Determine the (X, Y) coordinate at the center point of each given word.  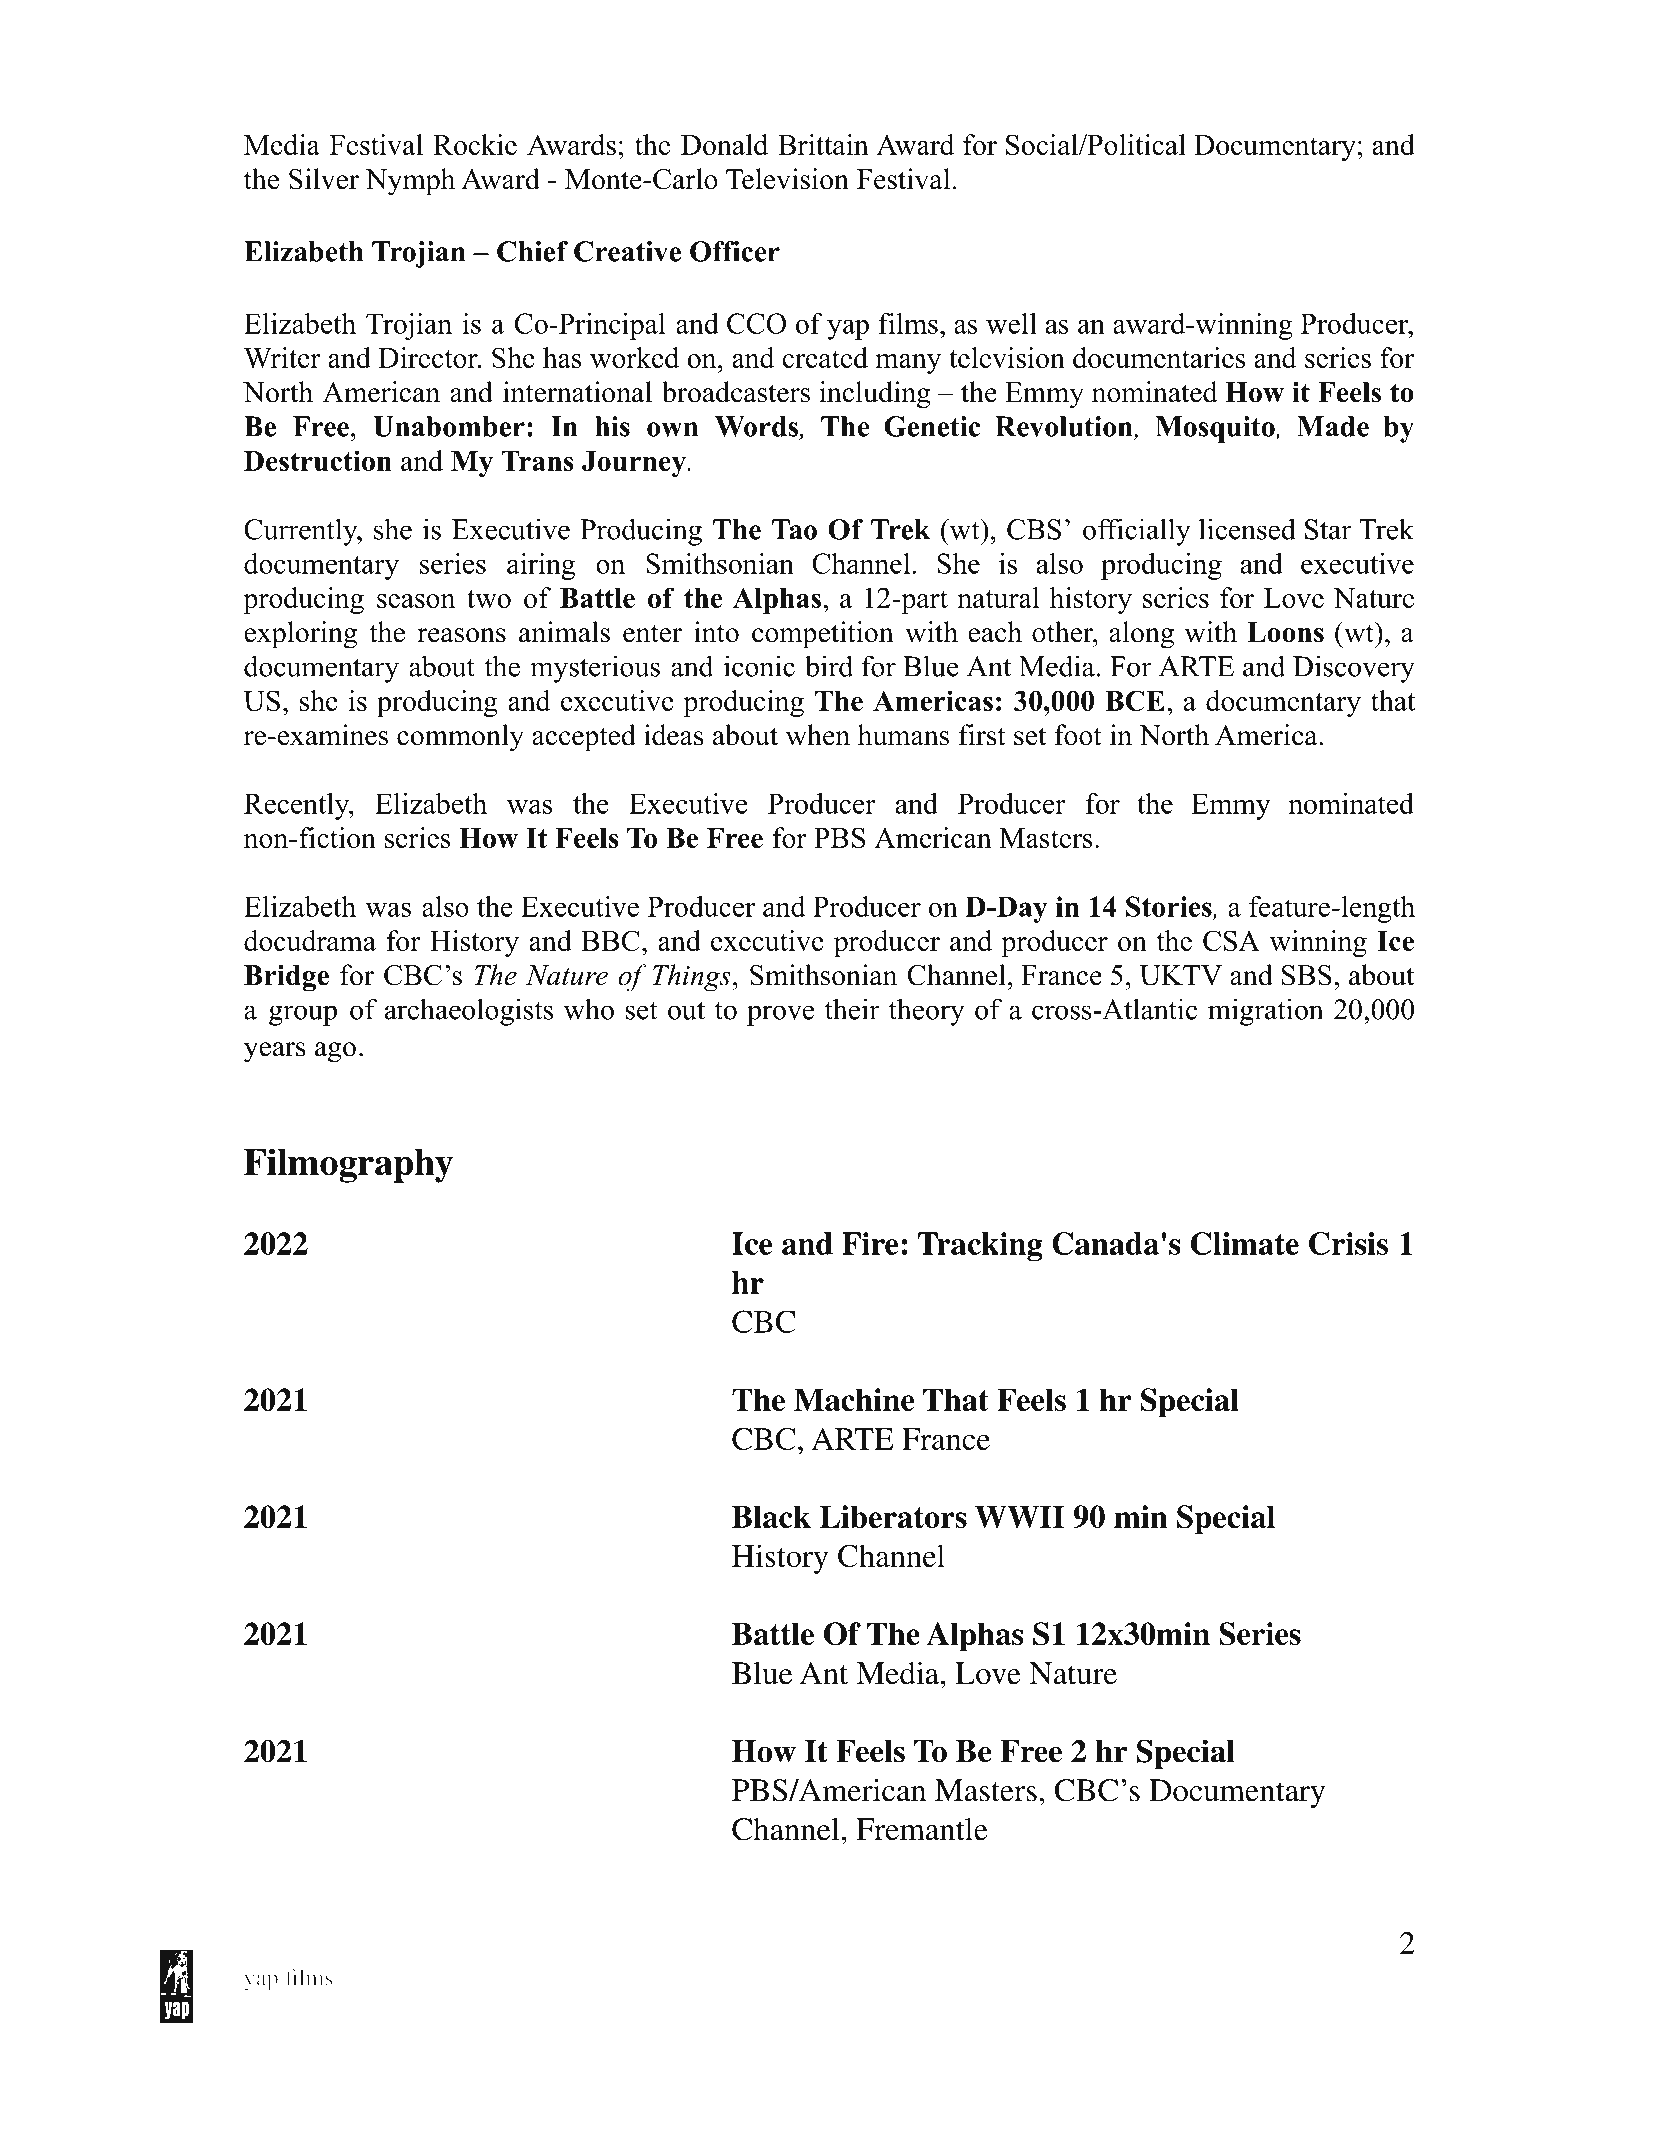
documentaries (1159, 357)
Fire (870, 1243)
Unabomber (449, 426)
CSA (1231, 940)
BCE (1135, 700)
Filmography (348, 1165)
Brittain (823, 144)
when (818, 735)
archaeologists (469, 1012)
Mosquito (1216, 429)
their (852, 1009)
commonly (460, 738)
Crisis (1348, 1243)
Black (771, 1516)
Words (758, 427)
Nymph (410, 182)
